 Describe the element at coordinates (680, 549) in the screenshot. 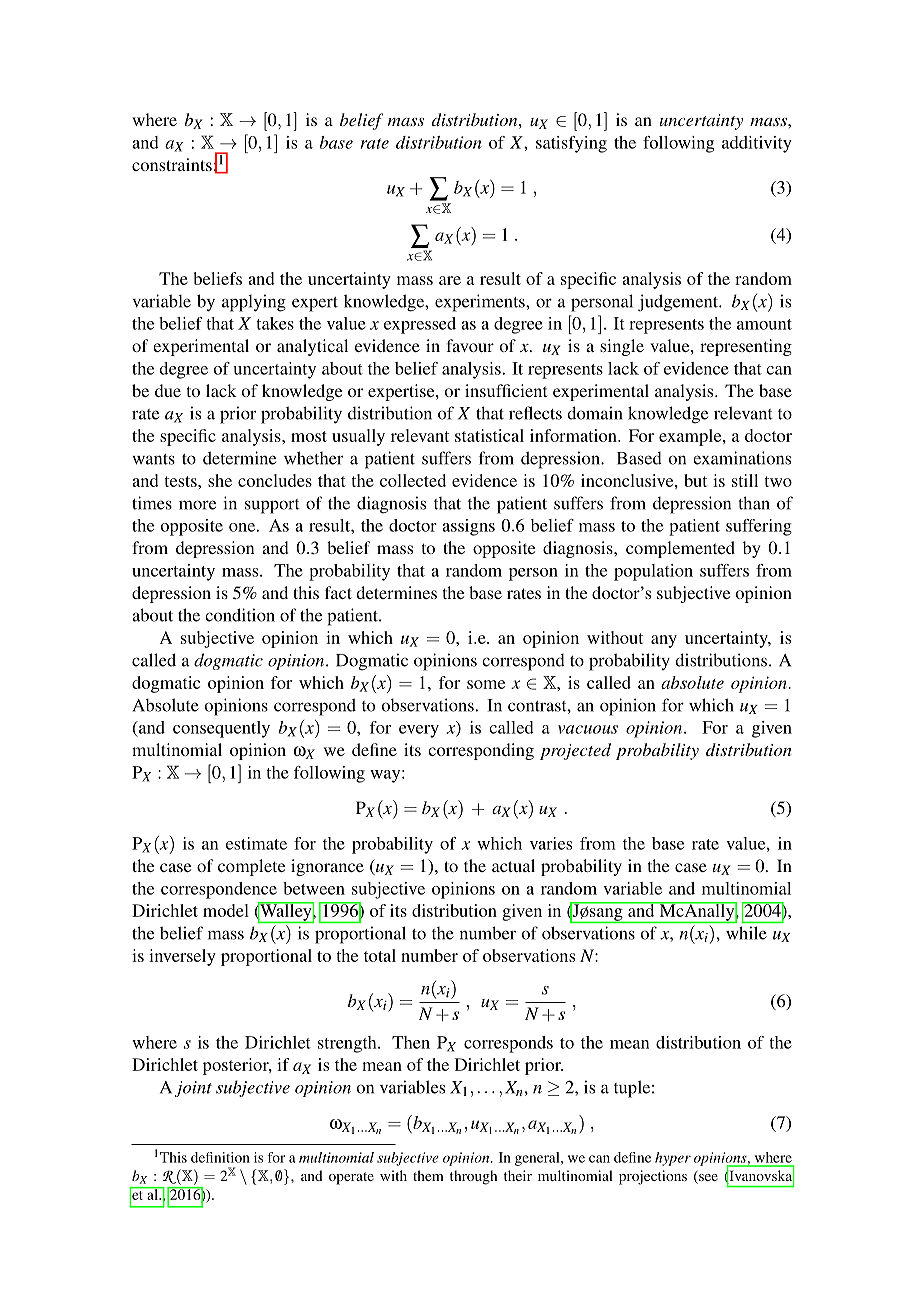

I see `complemented` at that location.
